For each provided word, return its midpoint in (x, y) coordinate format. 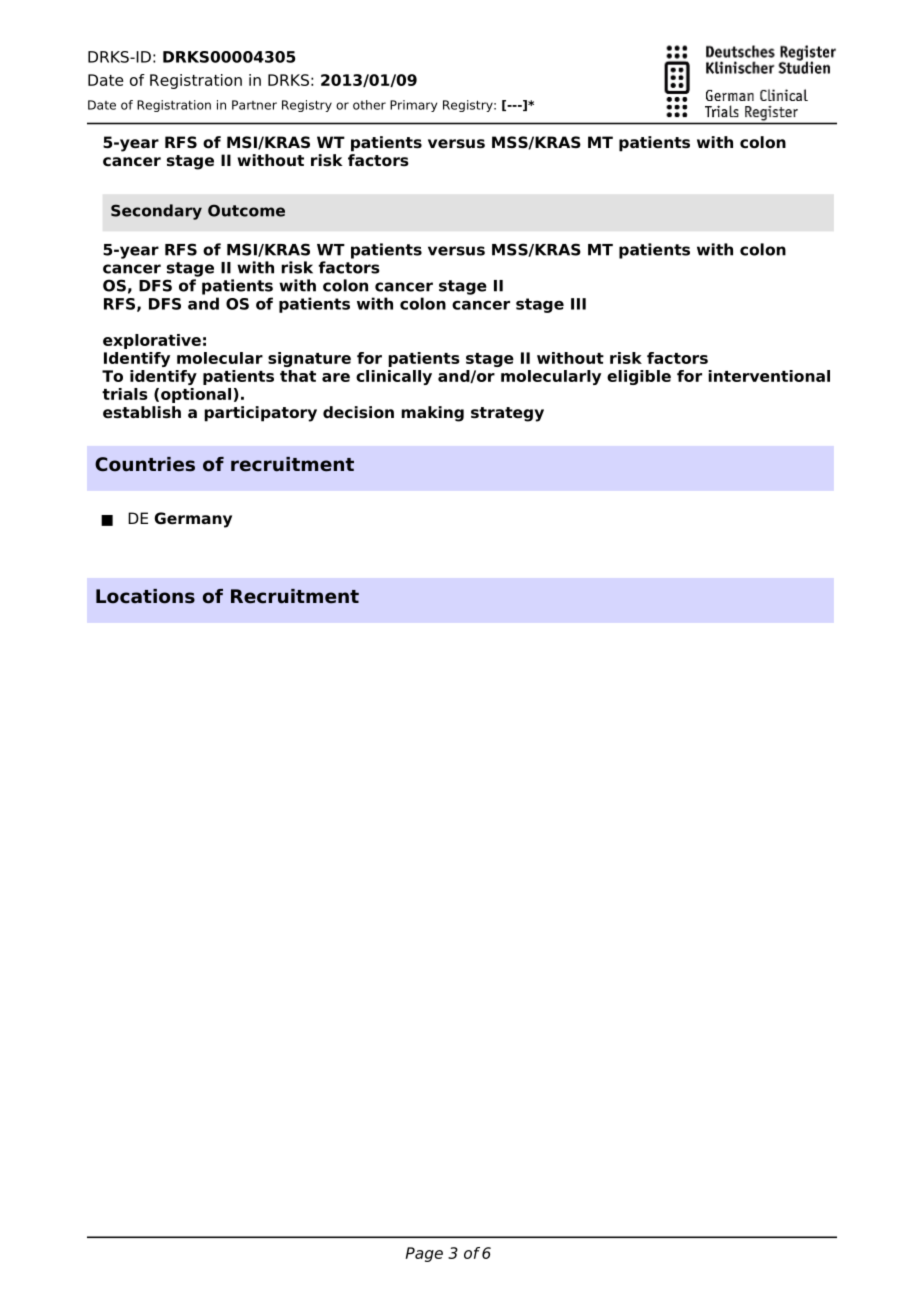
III (578, 304)
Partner (254, 105)
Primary (413, 106)
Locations (145, 596)
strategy (507, 414)
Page (424, 1254)
